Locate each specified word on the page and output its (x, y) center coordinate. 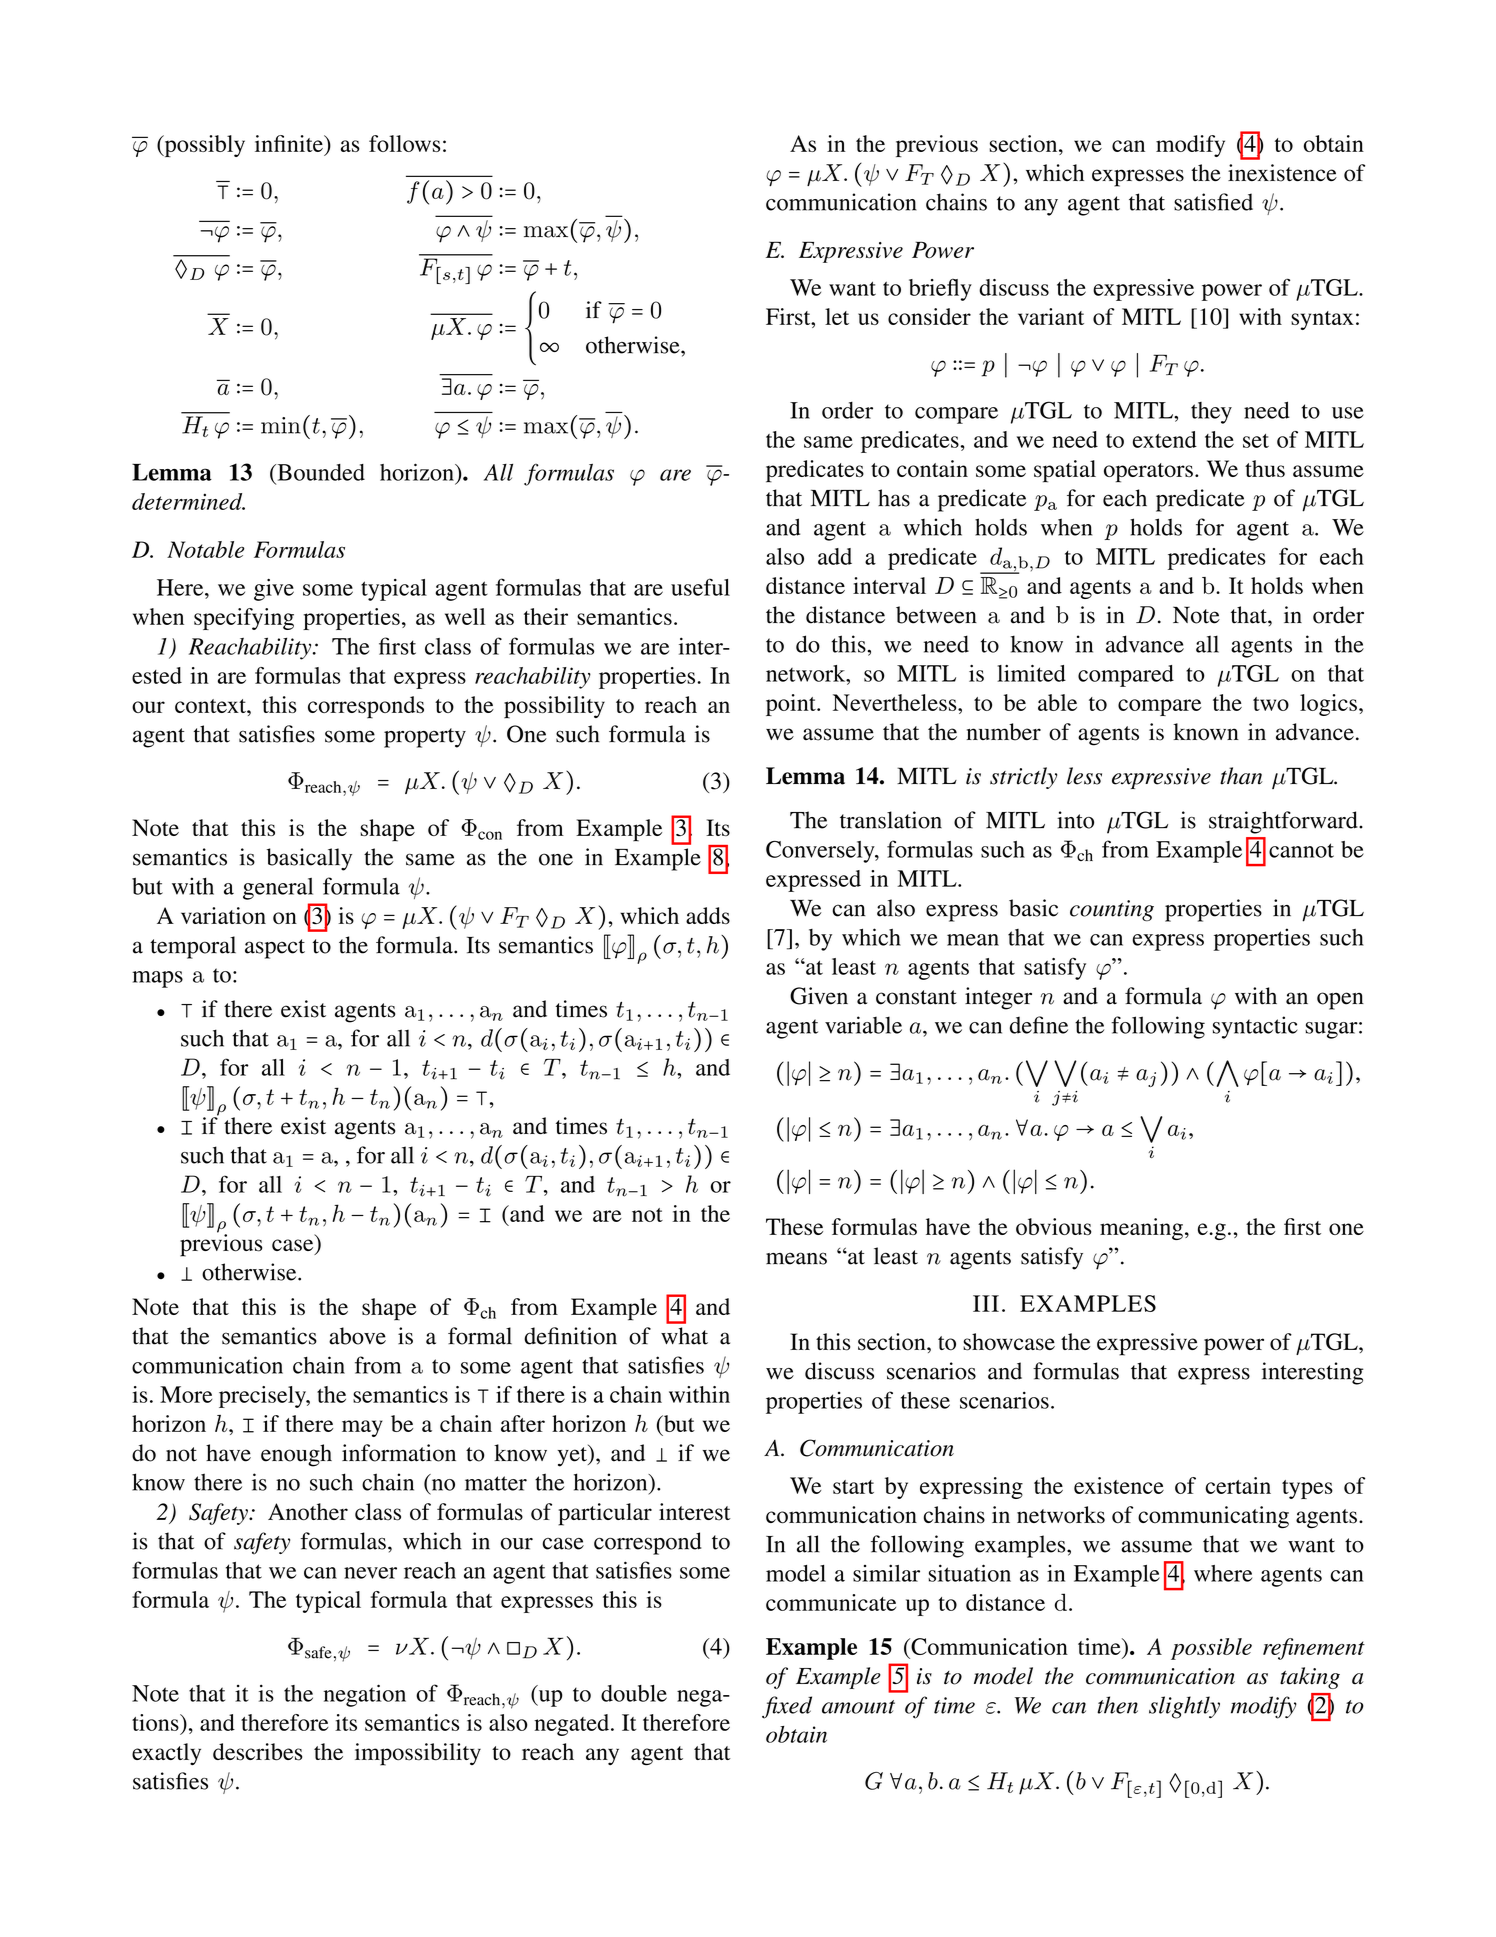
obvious (1054, 1226)
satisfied (1213, 202)
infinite (290, 143)
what (684, 1336)
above (357, 1336)
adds (708, 915)
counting (1112, 911)
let (837, 316)
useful (700, 587)
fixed (787, 1707)
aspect (275, 949)
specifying (244, 619)
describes (257, 1752)
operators (1148, 473)
